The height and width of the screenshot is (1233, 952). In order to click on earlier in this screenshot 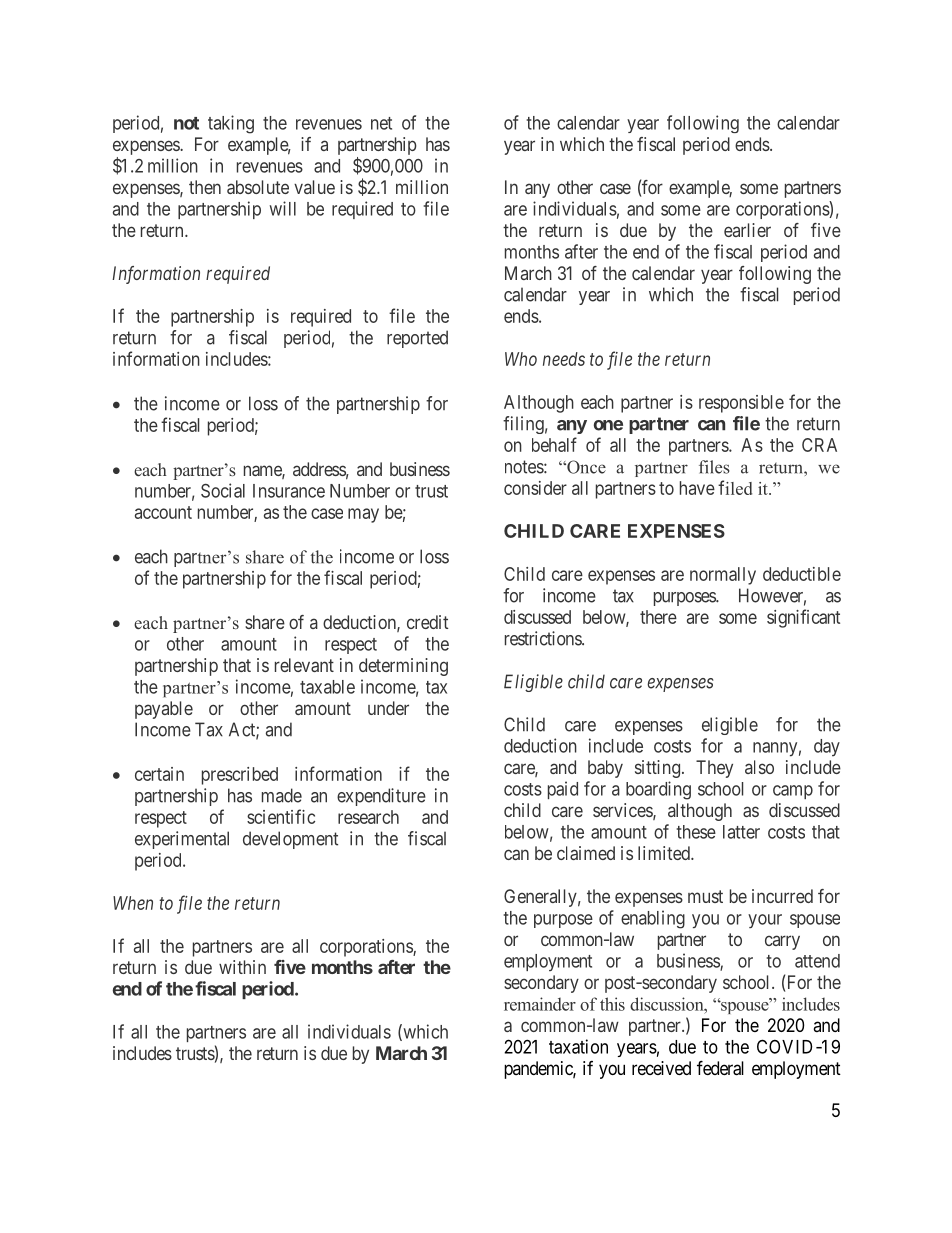, I will do `click(747, 230)`.
